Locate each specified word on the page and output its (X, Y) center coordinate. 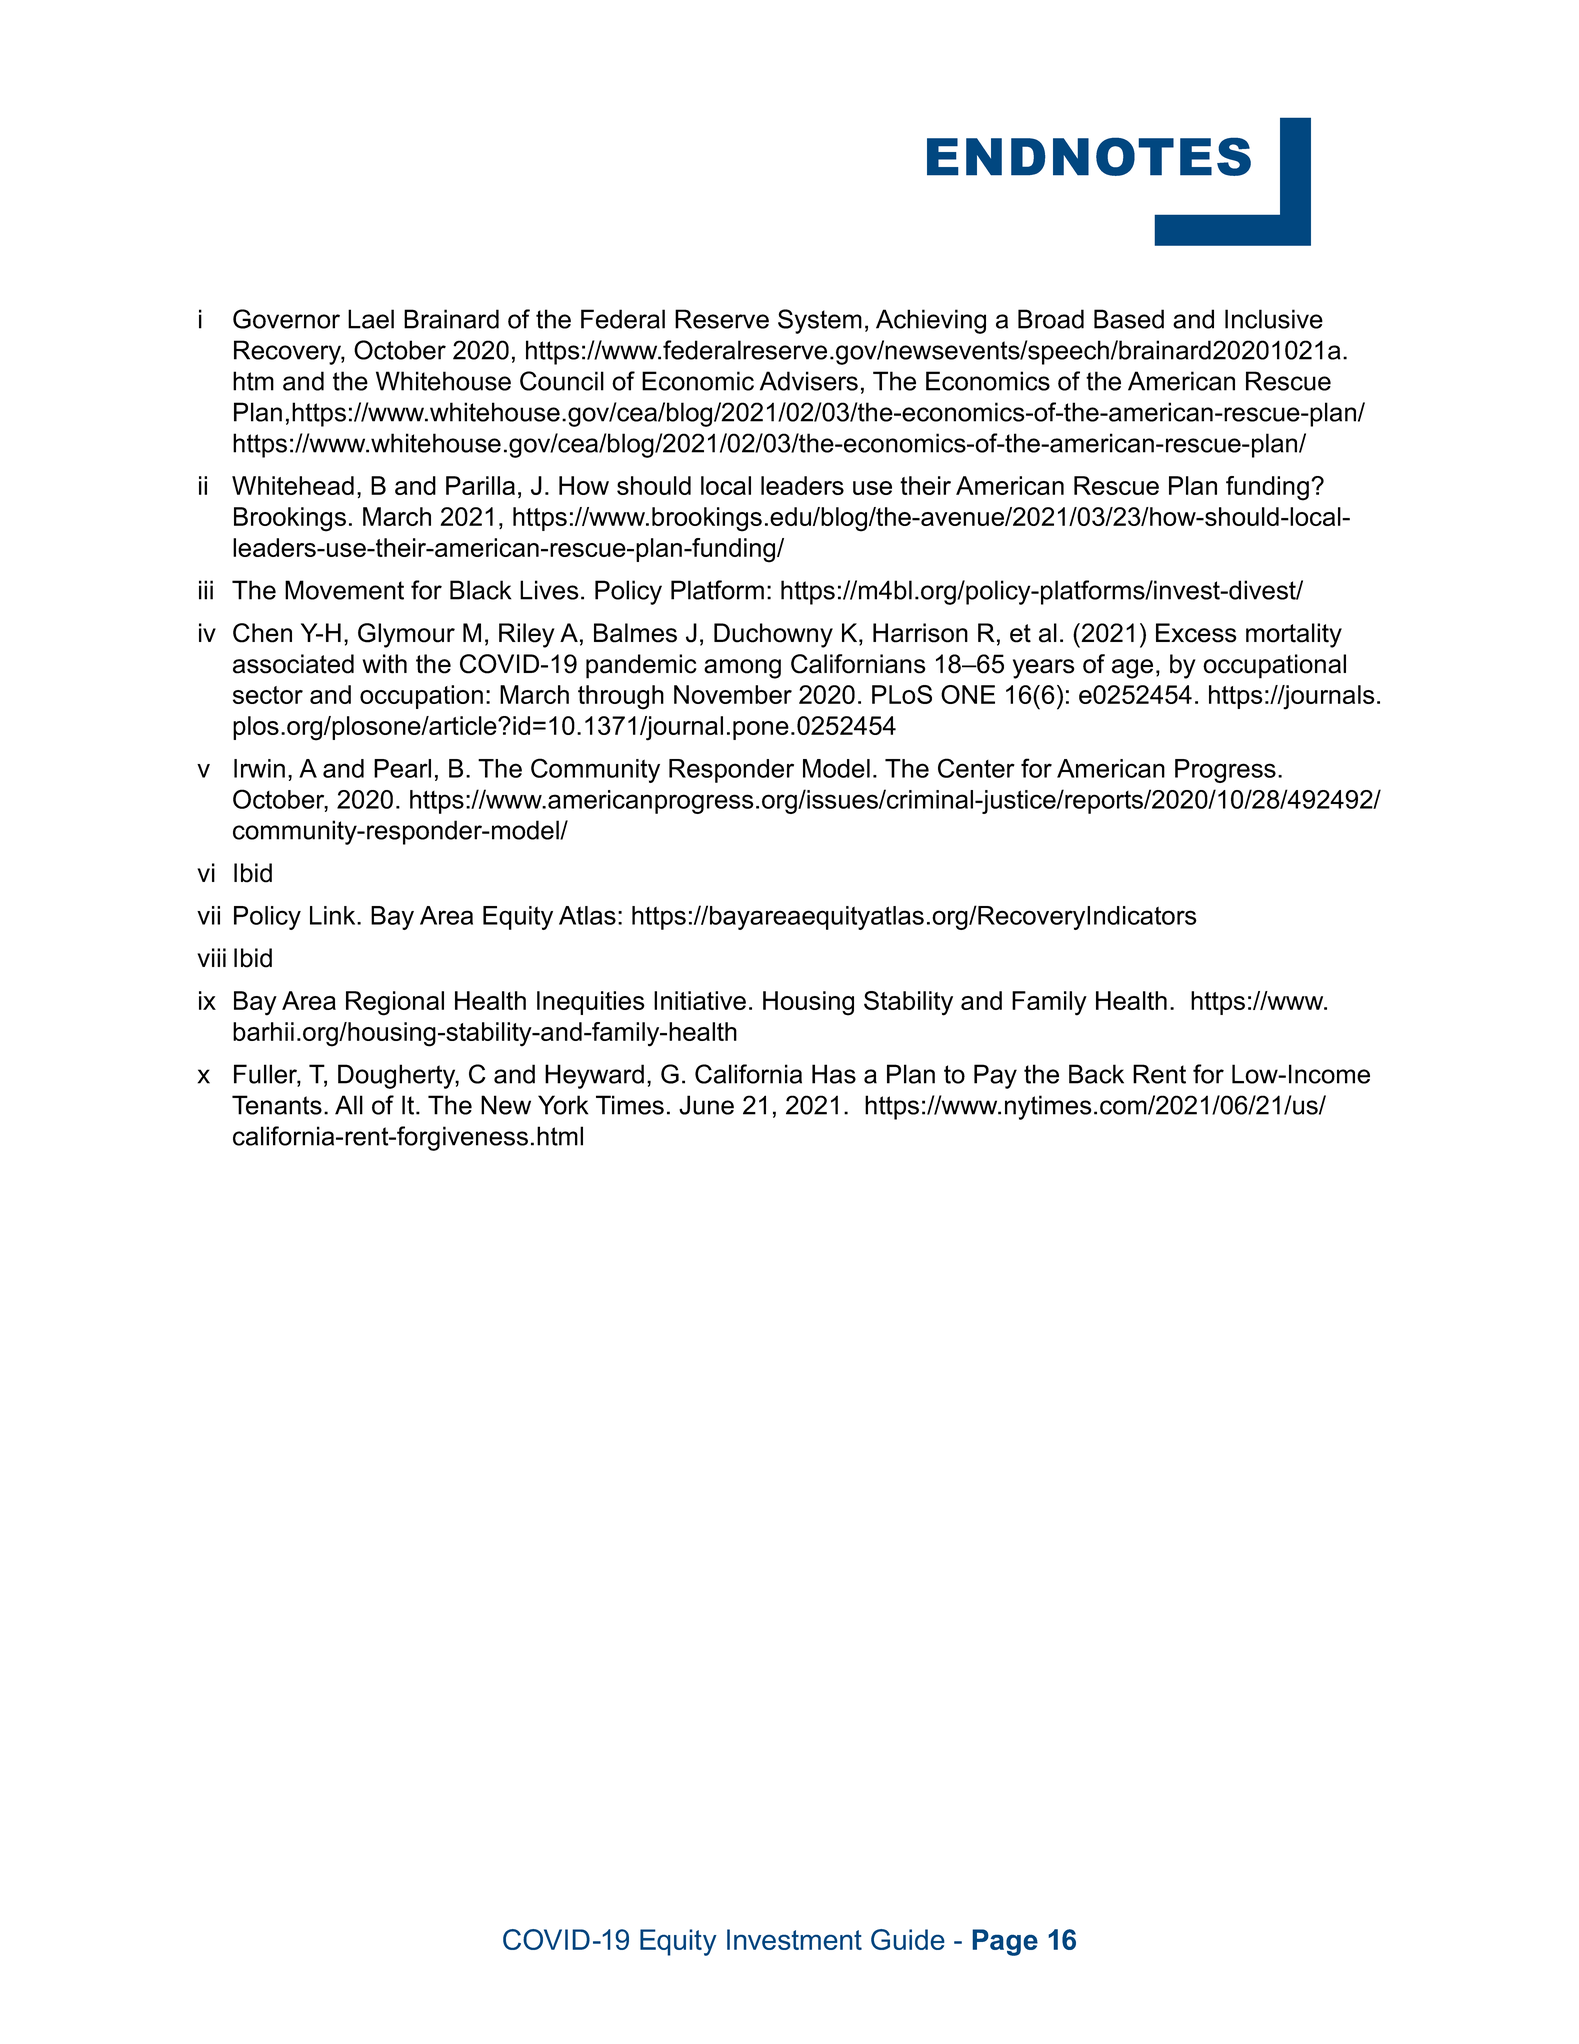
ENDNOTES (1089, 156)
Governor (286, 319)
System (820, 321)
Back (1096, 1074)
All (349, 1105)
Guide (908, 1939)
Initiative (700, 1000)
